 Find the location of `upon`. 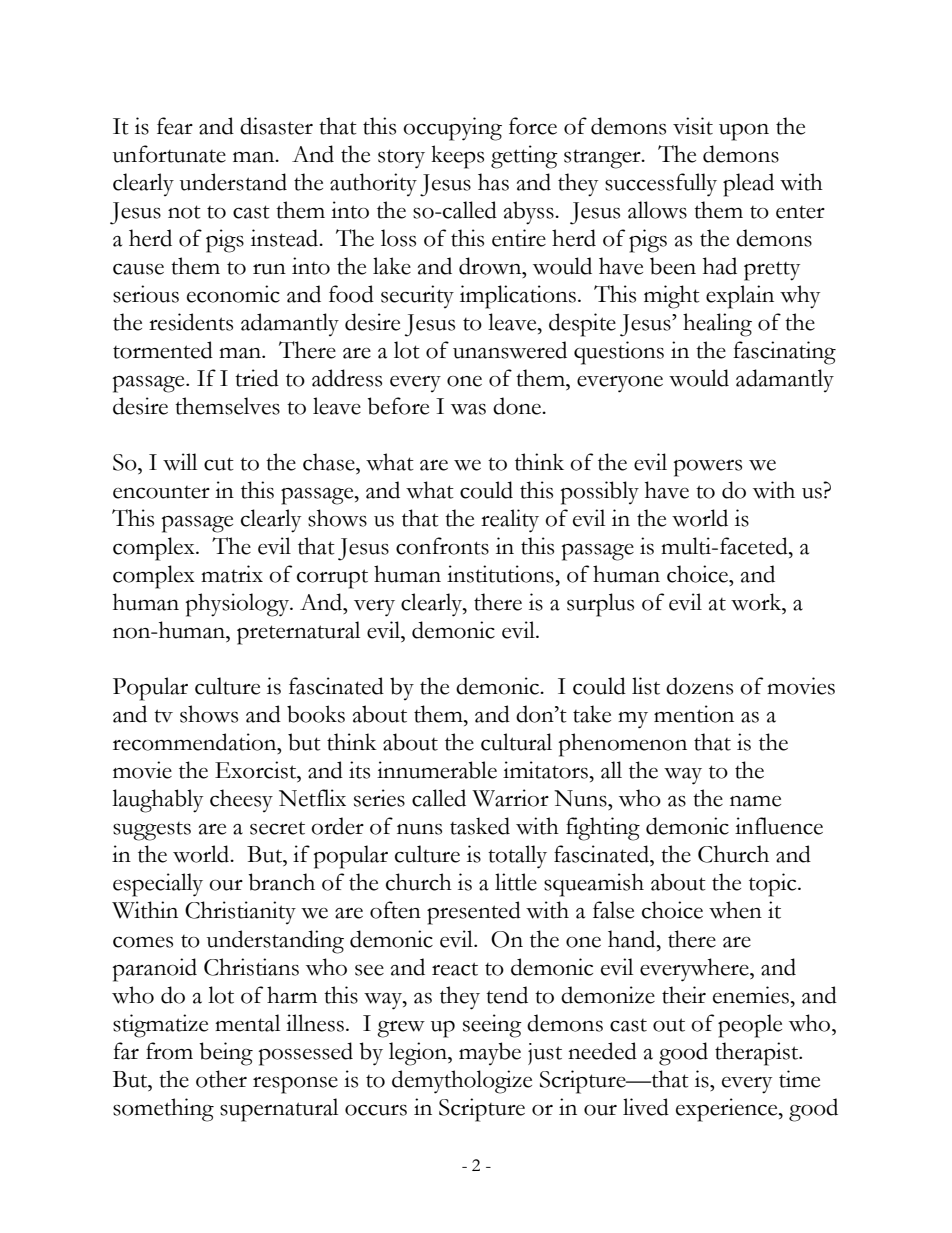

upon is located at coordinates (744, 132).
